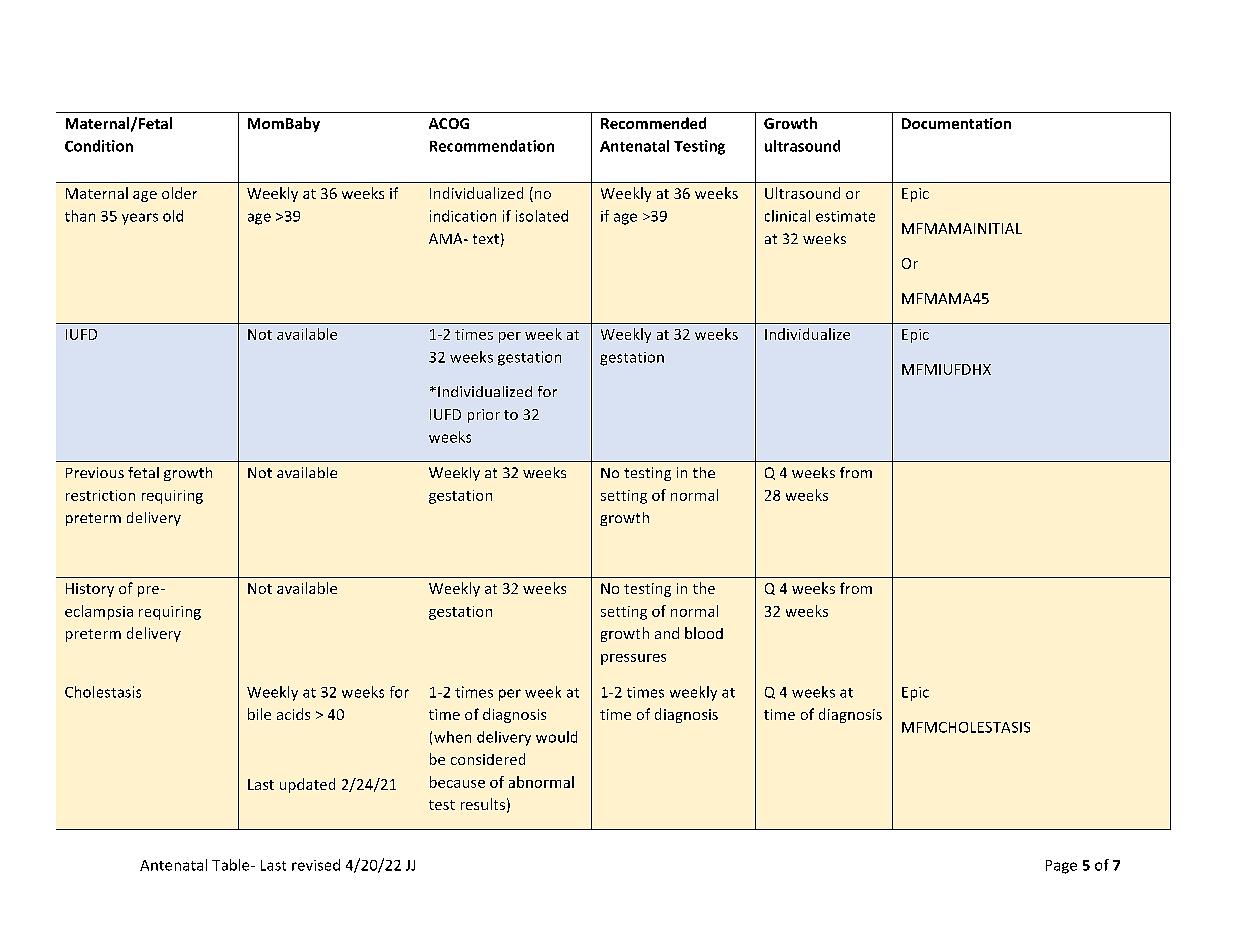 The height and width of the page is (952, 1233). Describe the element at coordinates (492, 146) in the page. I see `Recommendation` at that location.
